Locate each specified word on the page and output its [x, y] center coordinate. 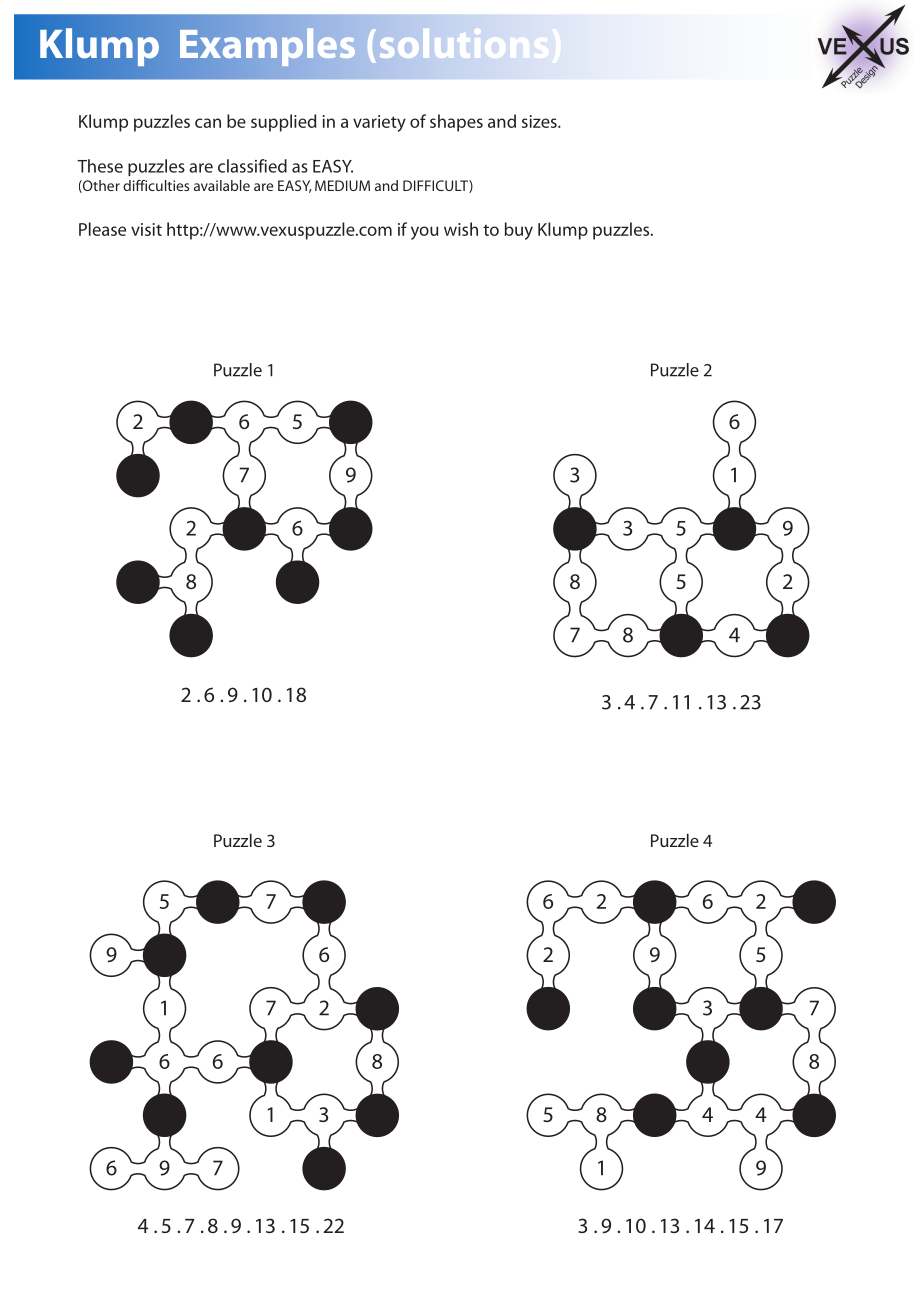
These [100, 166]
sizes [540, 121]
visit [146, 229]
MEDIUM [342, 185]
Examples [267, 47]
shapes [456, 123]
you [424, 233]
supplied [283, 123]
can [208, 123]
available [222, 185]
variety [379, 123]
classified [252, 166]
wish [461, 229]
